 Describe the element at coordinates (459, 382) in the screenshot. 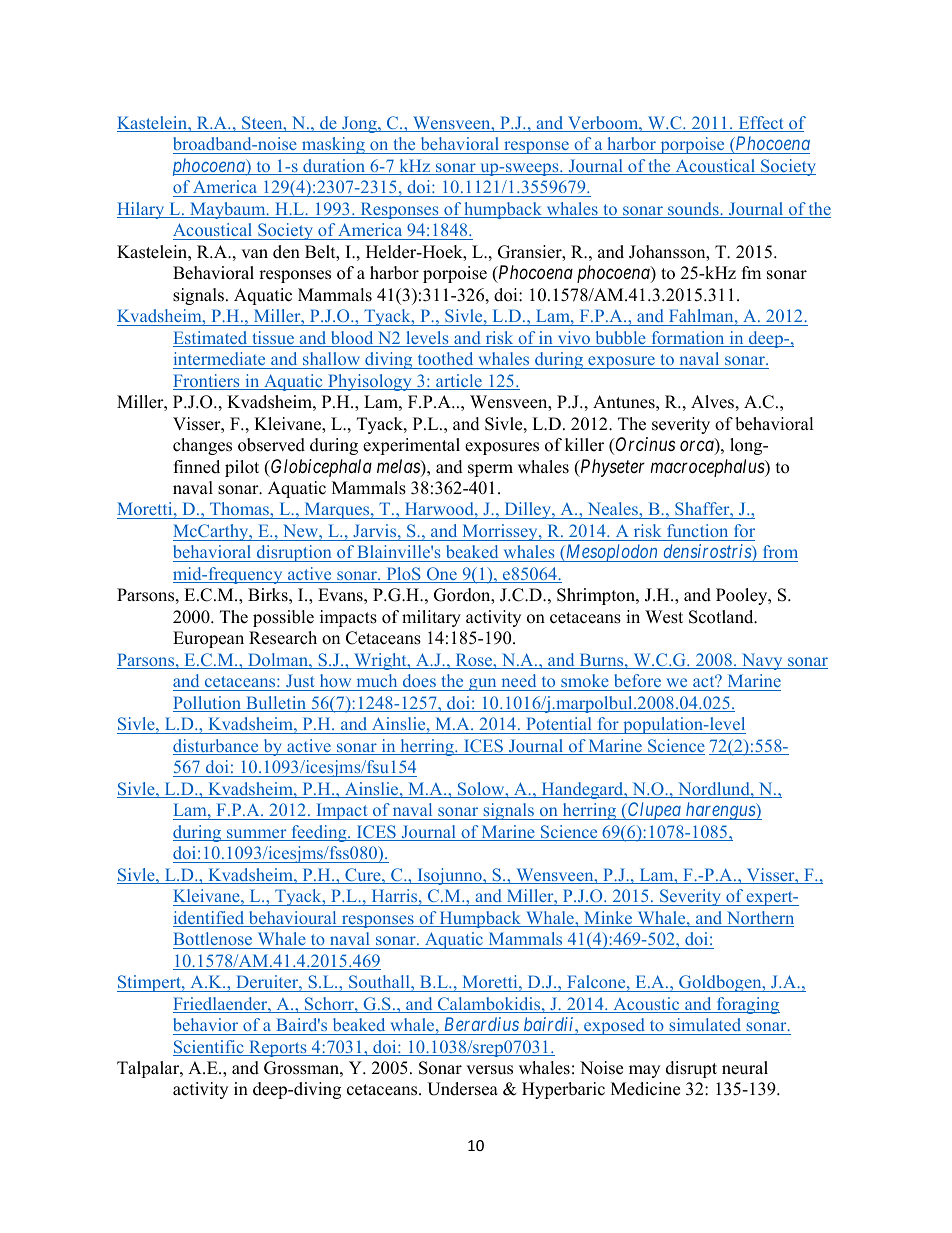

I see `article` at that location.
